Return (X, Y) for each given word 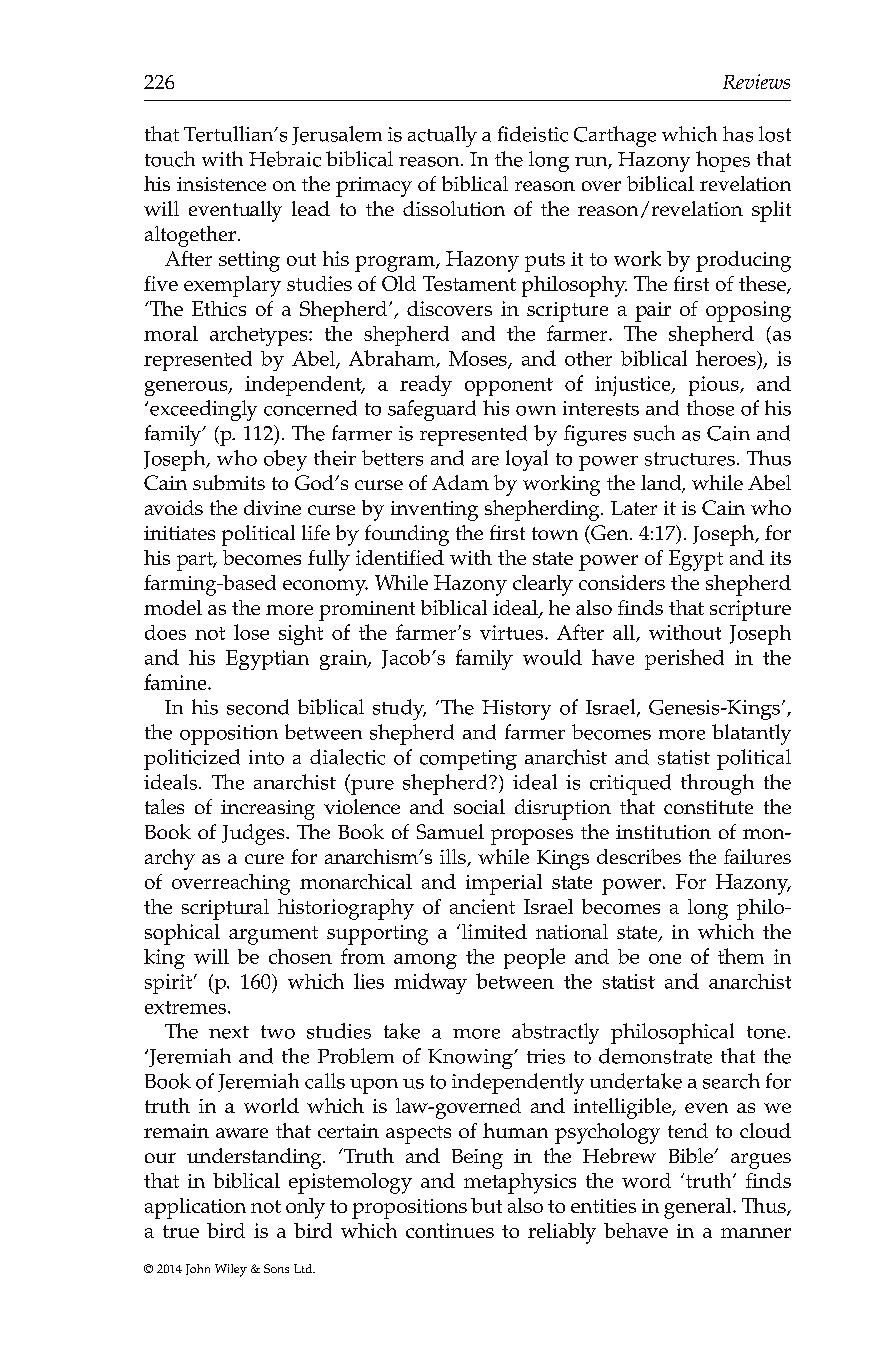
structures (690, 459)
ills (454, 858)
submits (229, 482)
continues (450, 1230)
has (738, 134)
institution (663, 832)
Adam (460, 482)
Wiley (231, 1270)
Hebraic (285, 159)
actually (442, 136)
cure (264, 859)
